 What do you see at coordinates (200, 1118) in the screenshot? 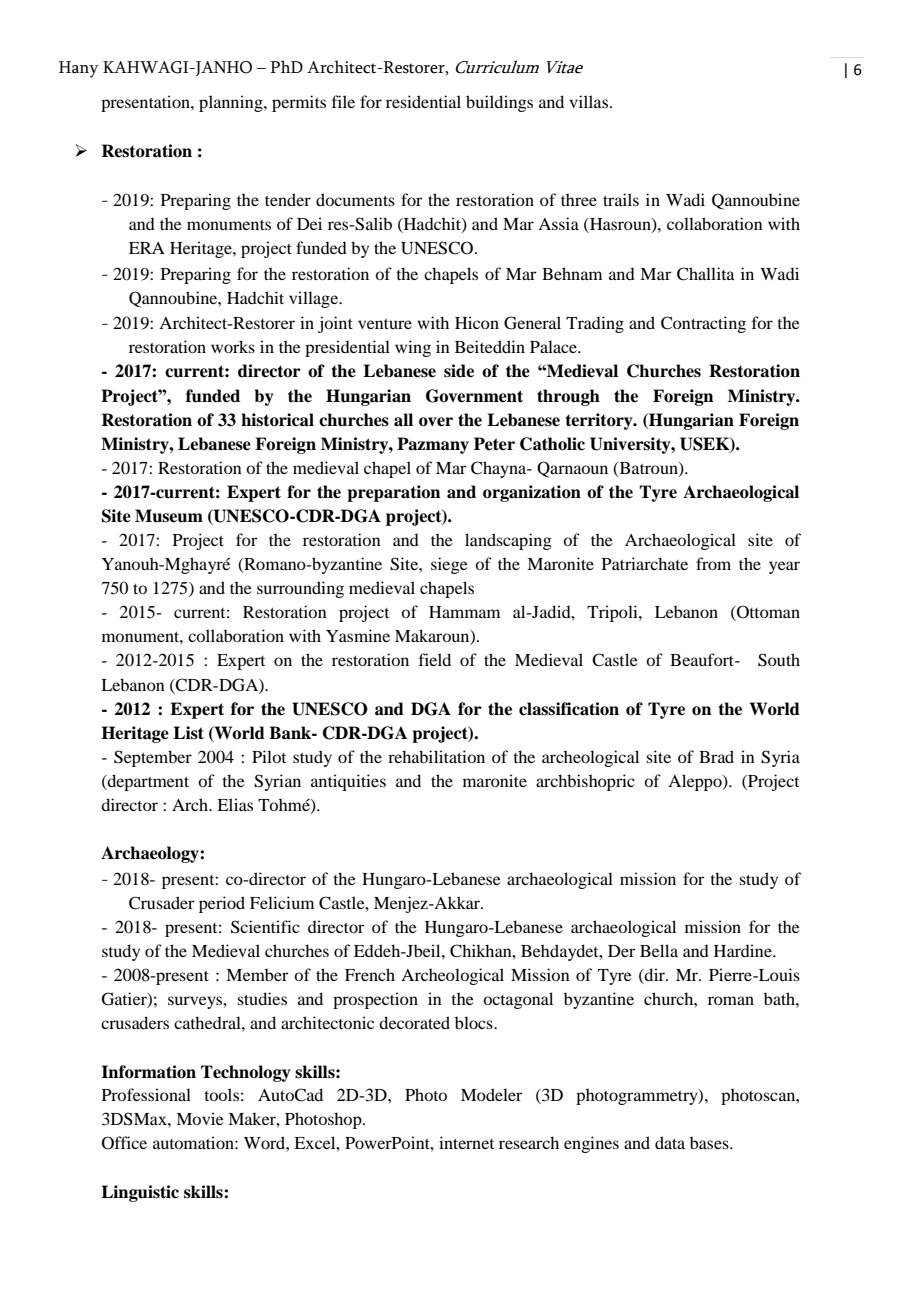
I see `Movie` at bounding box center [200, 1118].
